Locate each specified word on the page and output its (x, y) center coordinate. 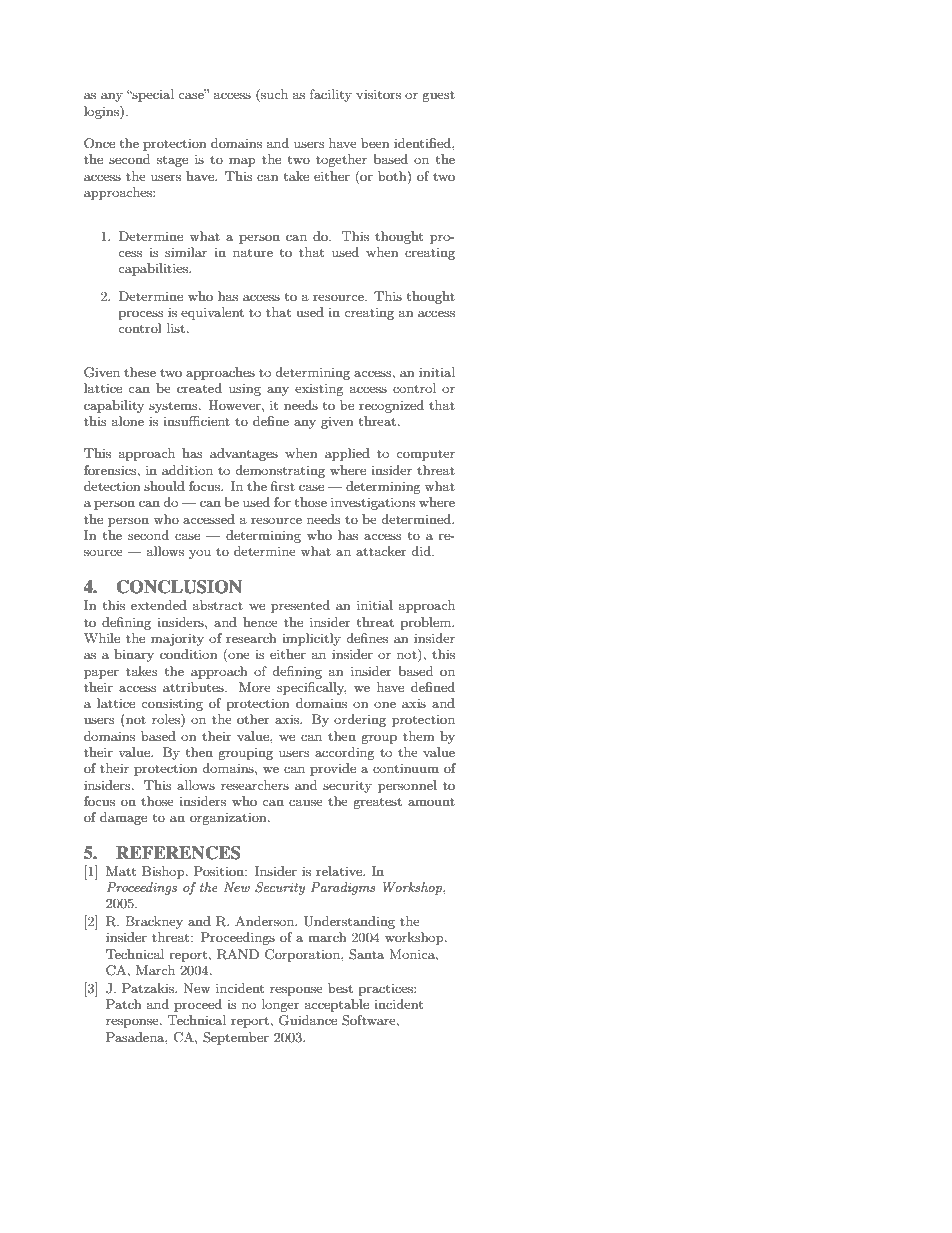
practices (387, 990)
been (375, 143)
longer (281, 1005)
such (273, 95)
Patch (123, 1004)
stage (172, 161)
